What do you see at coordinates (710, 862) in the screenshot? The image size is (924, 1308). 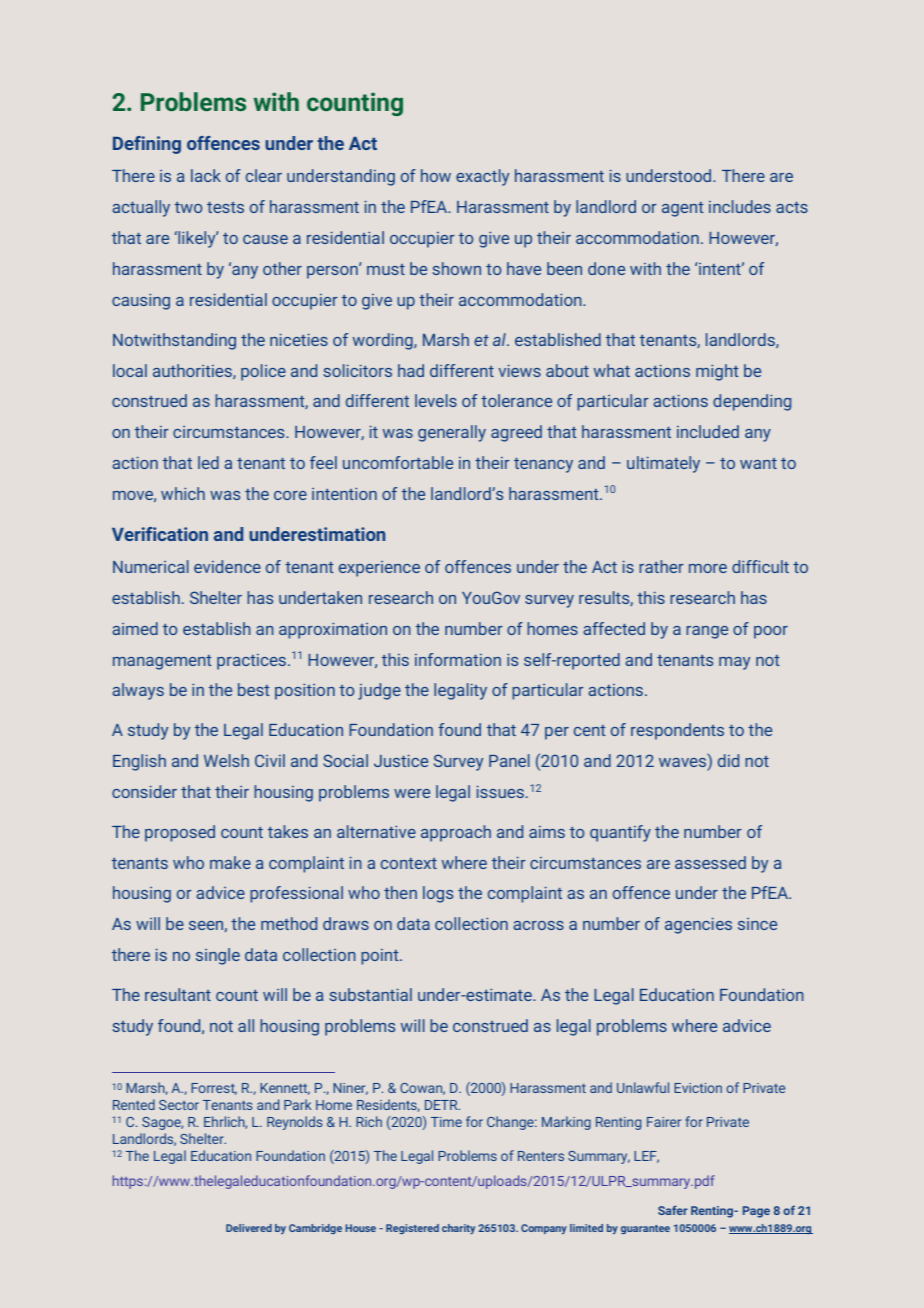 I see `assessed` at bounding box center [710, 862].
